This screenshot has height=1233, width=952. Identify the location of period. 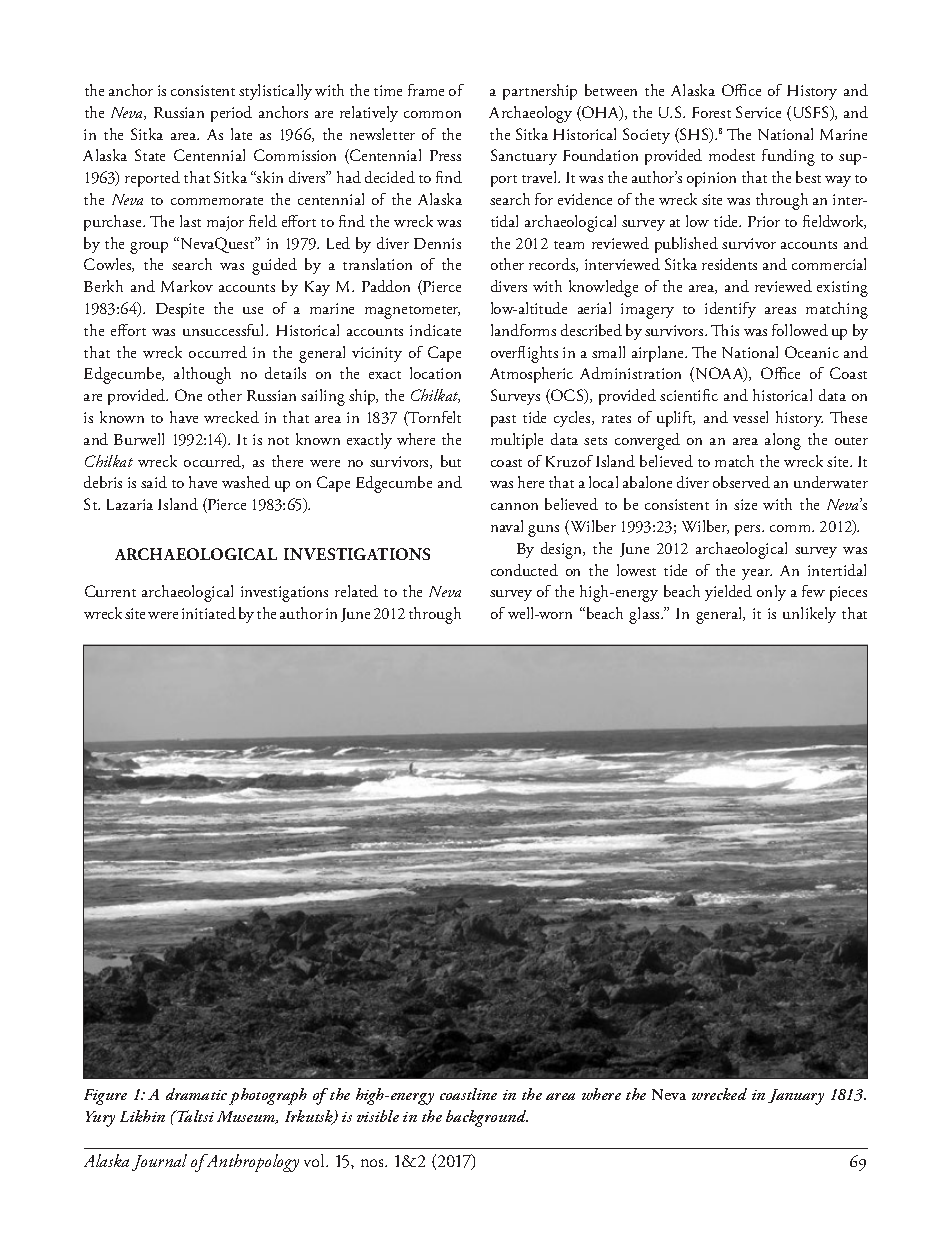
(231, 114).
